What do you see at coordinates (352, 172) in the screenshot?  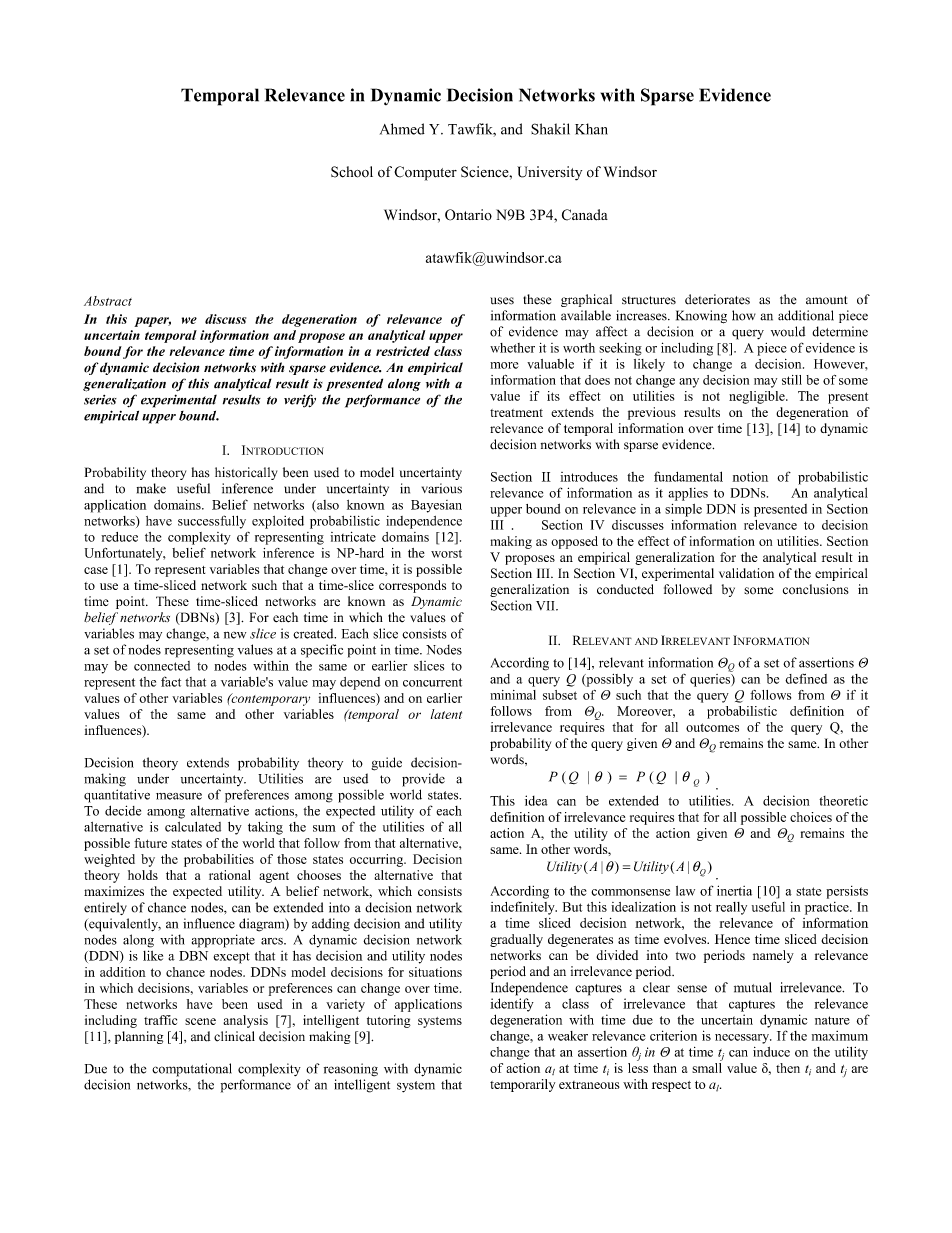 I see `School` at bounding box center [352, 172].
